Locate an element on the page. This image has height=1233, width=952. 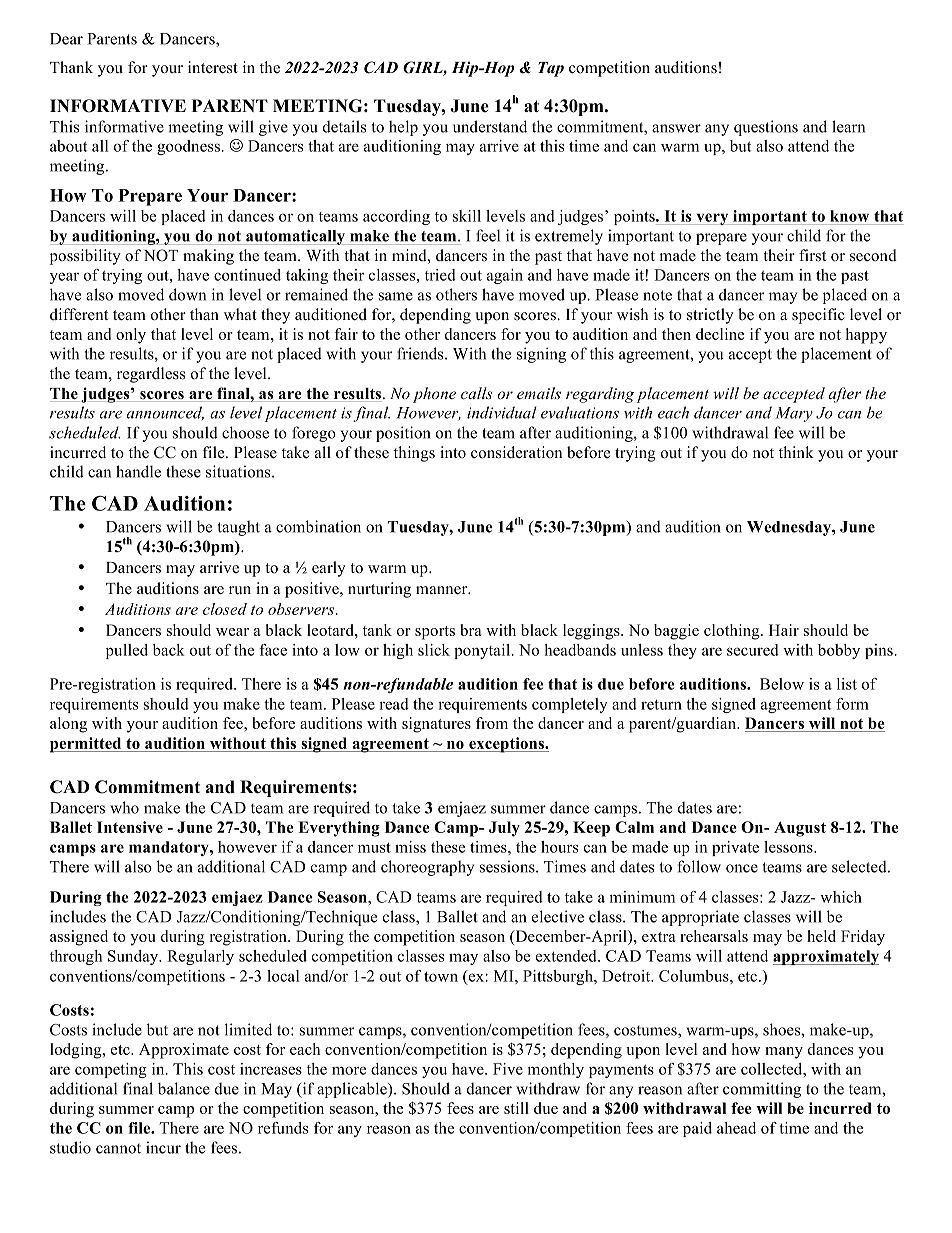
balance is located at coordinates (184, 1088).
